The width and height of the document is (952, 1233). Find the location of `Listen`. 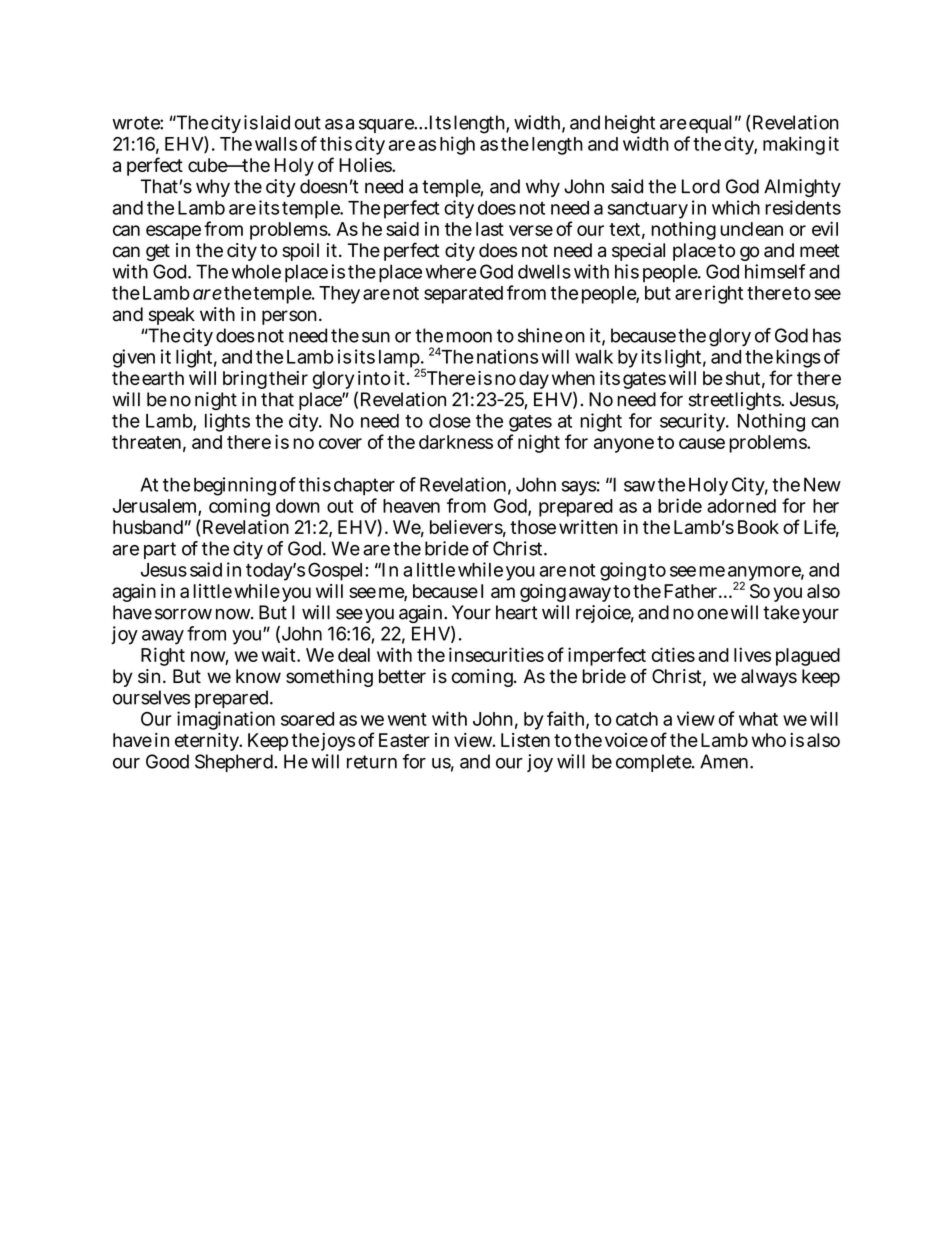

Listen is located at coordinates (525, 740).
